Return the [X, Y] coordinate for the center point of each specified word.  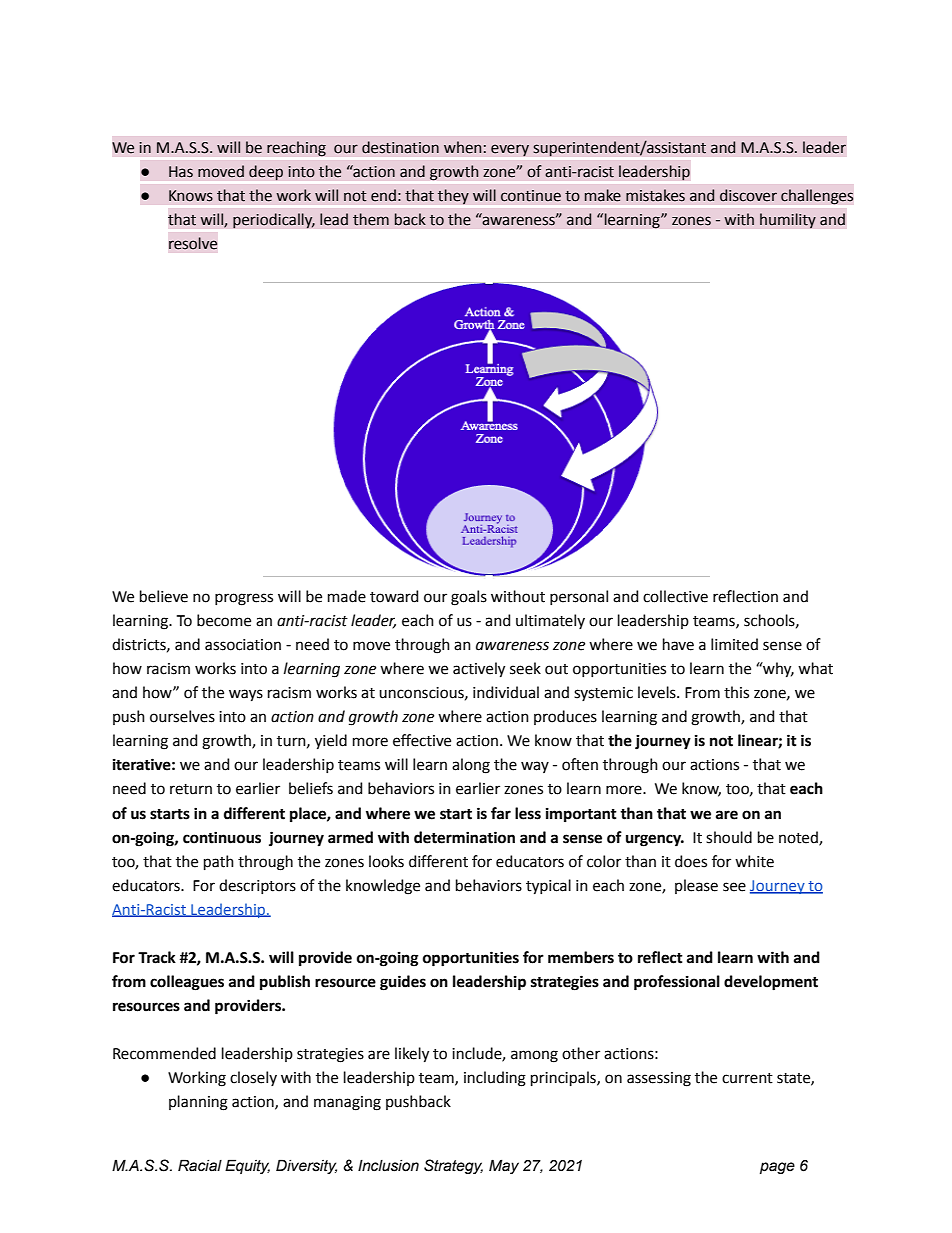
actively [479, 670]
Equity [247, 1166]
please [696, 886]
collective [675, 596]
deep [266, 173]
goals [469, 598]
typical [548, 887]
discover [748, 195]
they [453, 197]
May [504, 1166]
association [243, 645]
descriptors [257, 886]
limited [734, 644]
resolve [193, 243]
